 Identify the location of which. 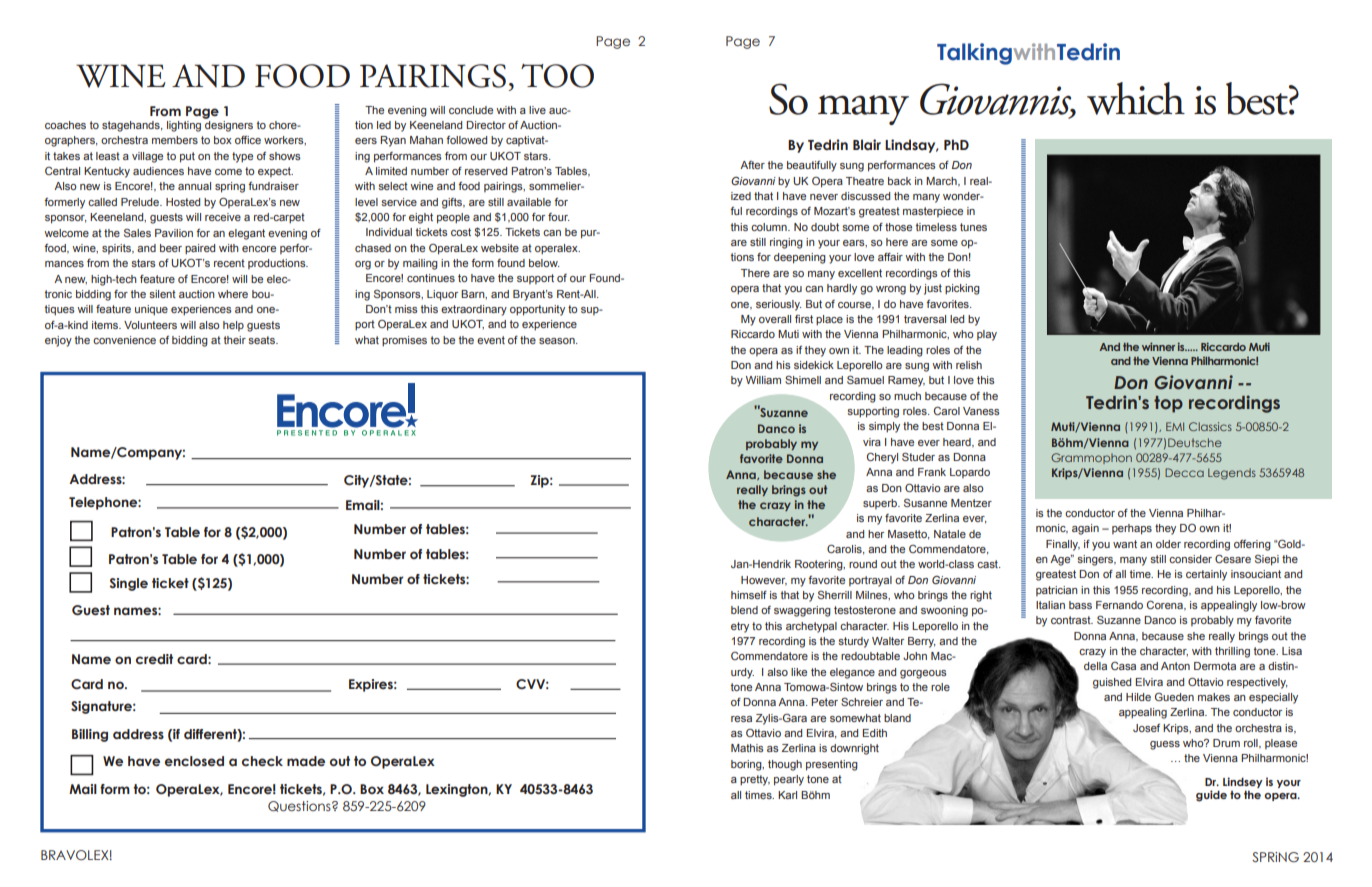
(1136, 98).
